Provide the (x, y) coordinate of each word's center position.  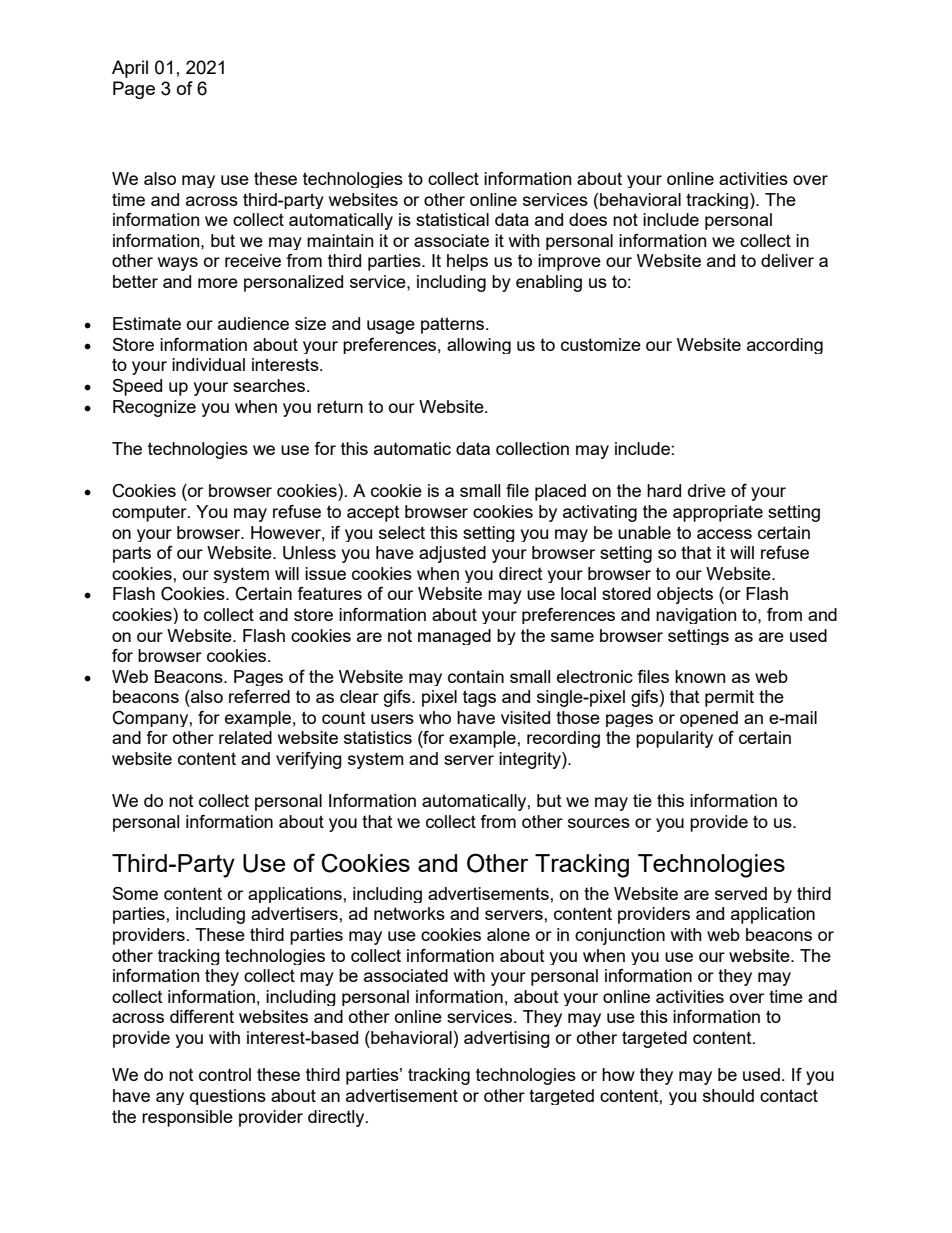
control (225, 1074)
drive (707, 490)
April (130, 69)
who (435, 717)
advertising (507, 1039)
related (245, 737)
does (588, 219)
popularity (674, 739)
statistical (452, 219)
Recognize (154, 408)
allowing (479, 346)
